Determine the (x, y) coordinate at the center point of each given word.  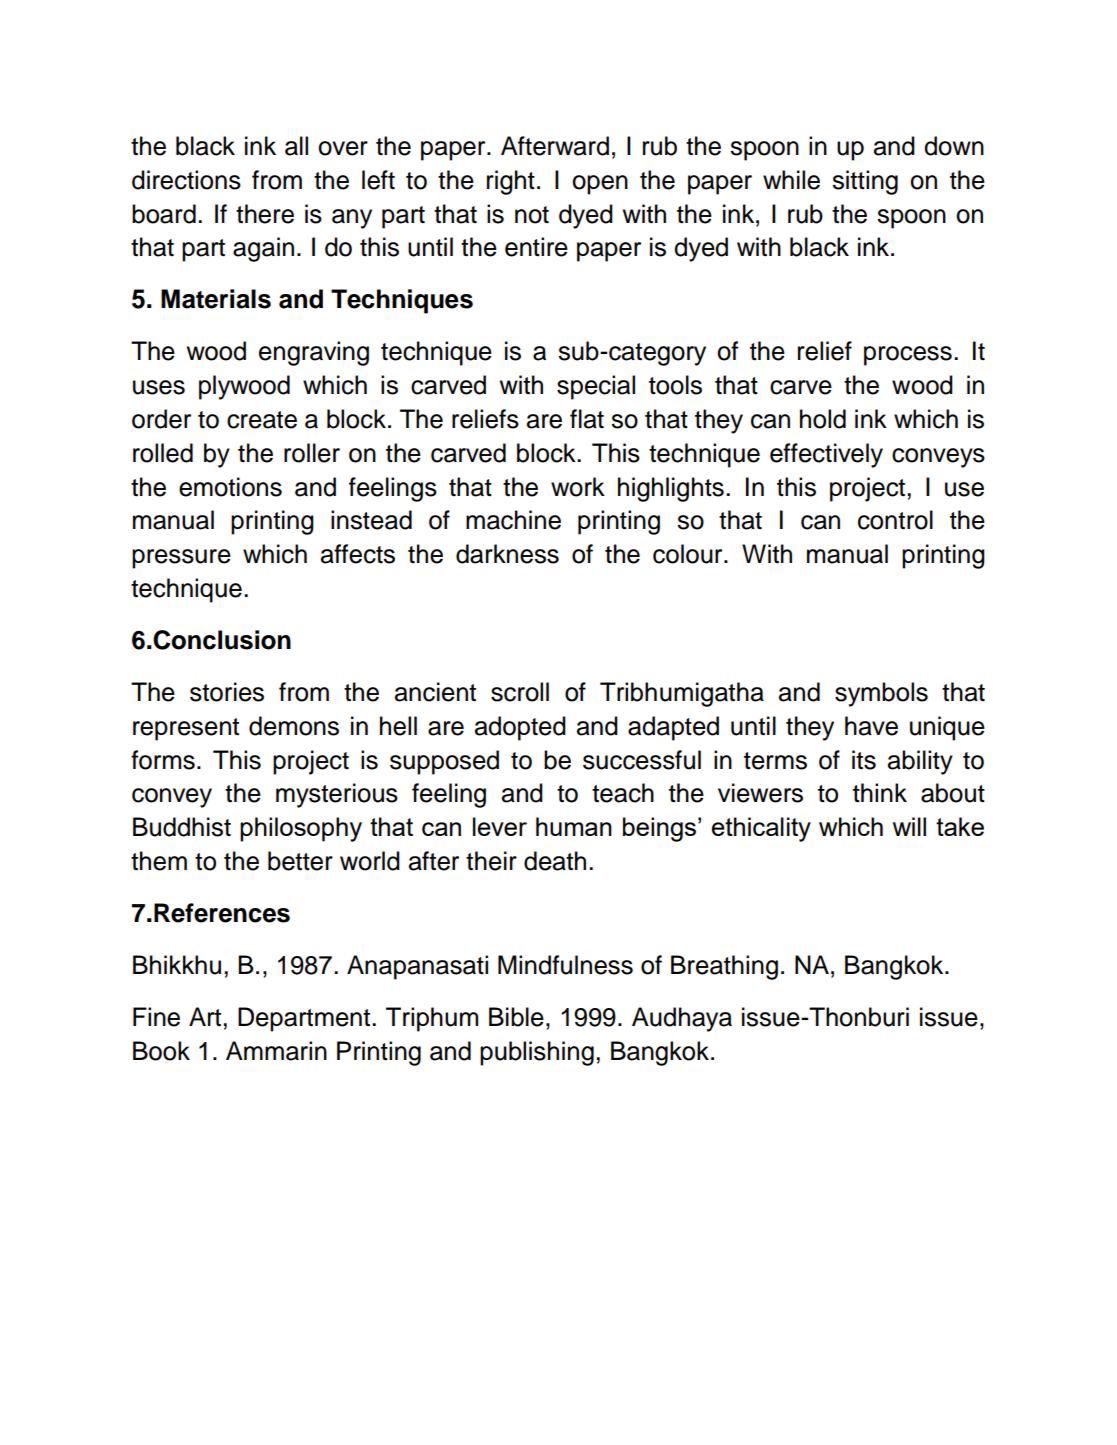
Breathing (724, 967)
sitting (865, 182)
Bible (516, 1017)
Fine (156, 1017)
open (600, 185)
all (296, 146)
